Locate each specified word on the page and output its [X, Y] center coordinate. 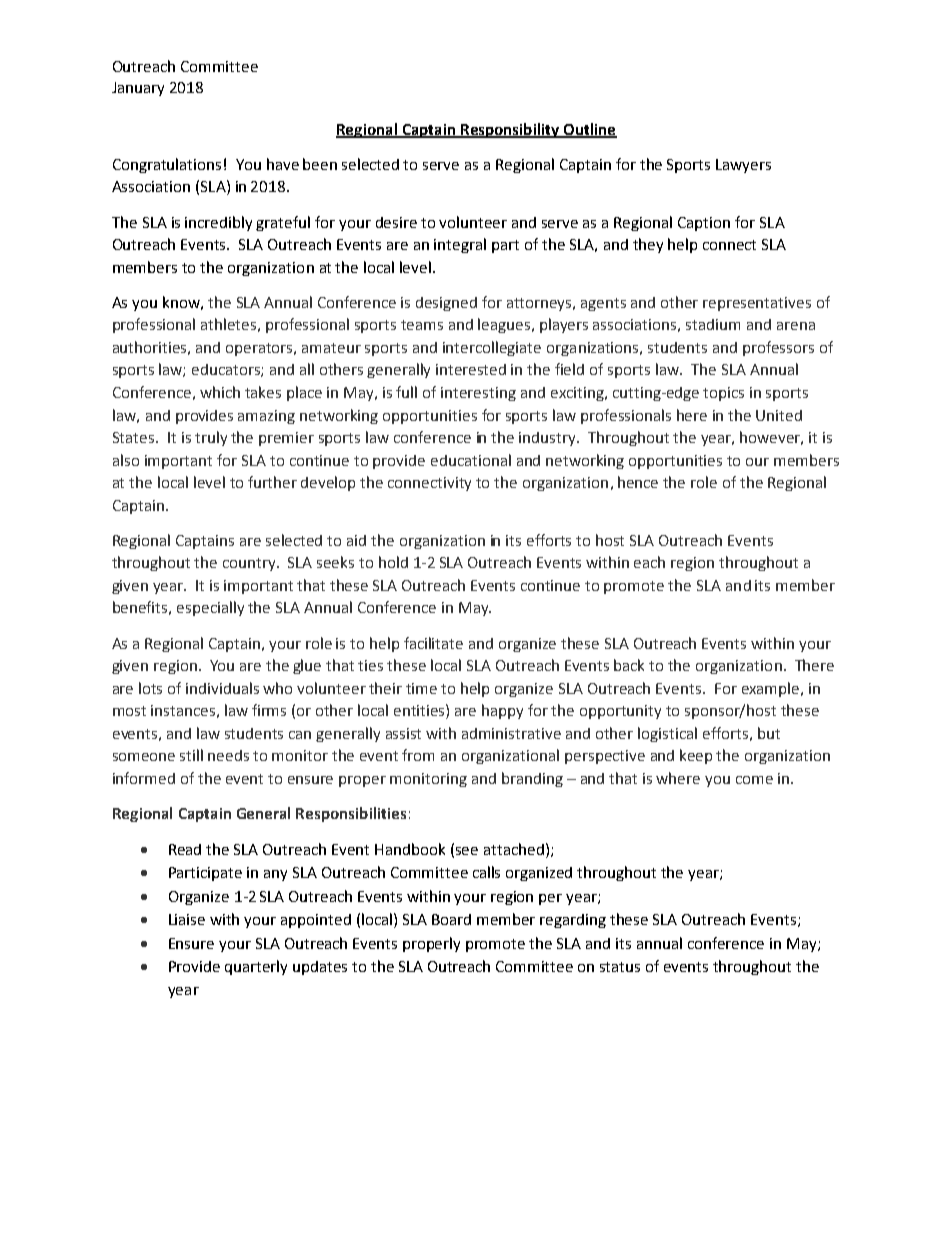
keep [696, 756]
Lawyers [743, 166]
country [250, 564]
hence [638, 482]
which [220, 392]
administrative [511, 733]
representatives [757, 304]
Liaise [187, 919]
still [191, 755]
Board [451, 919]
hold [393, 562]
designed [446, 304]
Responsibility [510, 130]
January [138, 89]
